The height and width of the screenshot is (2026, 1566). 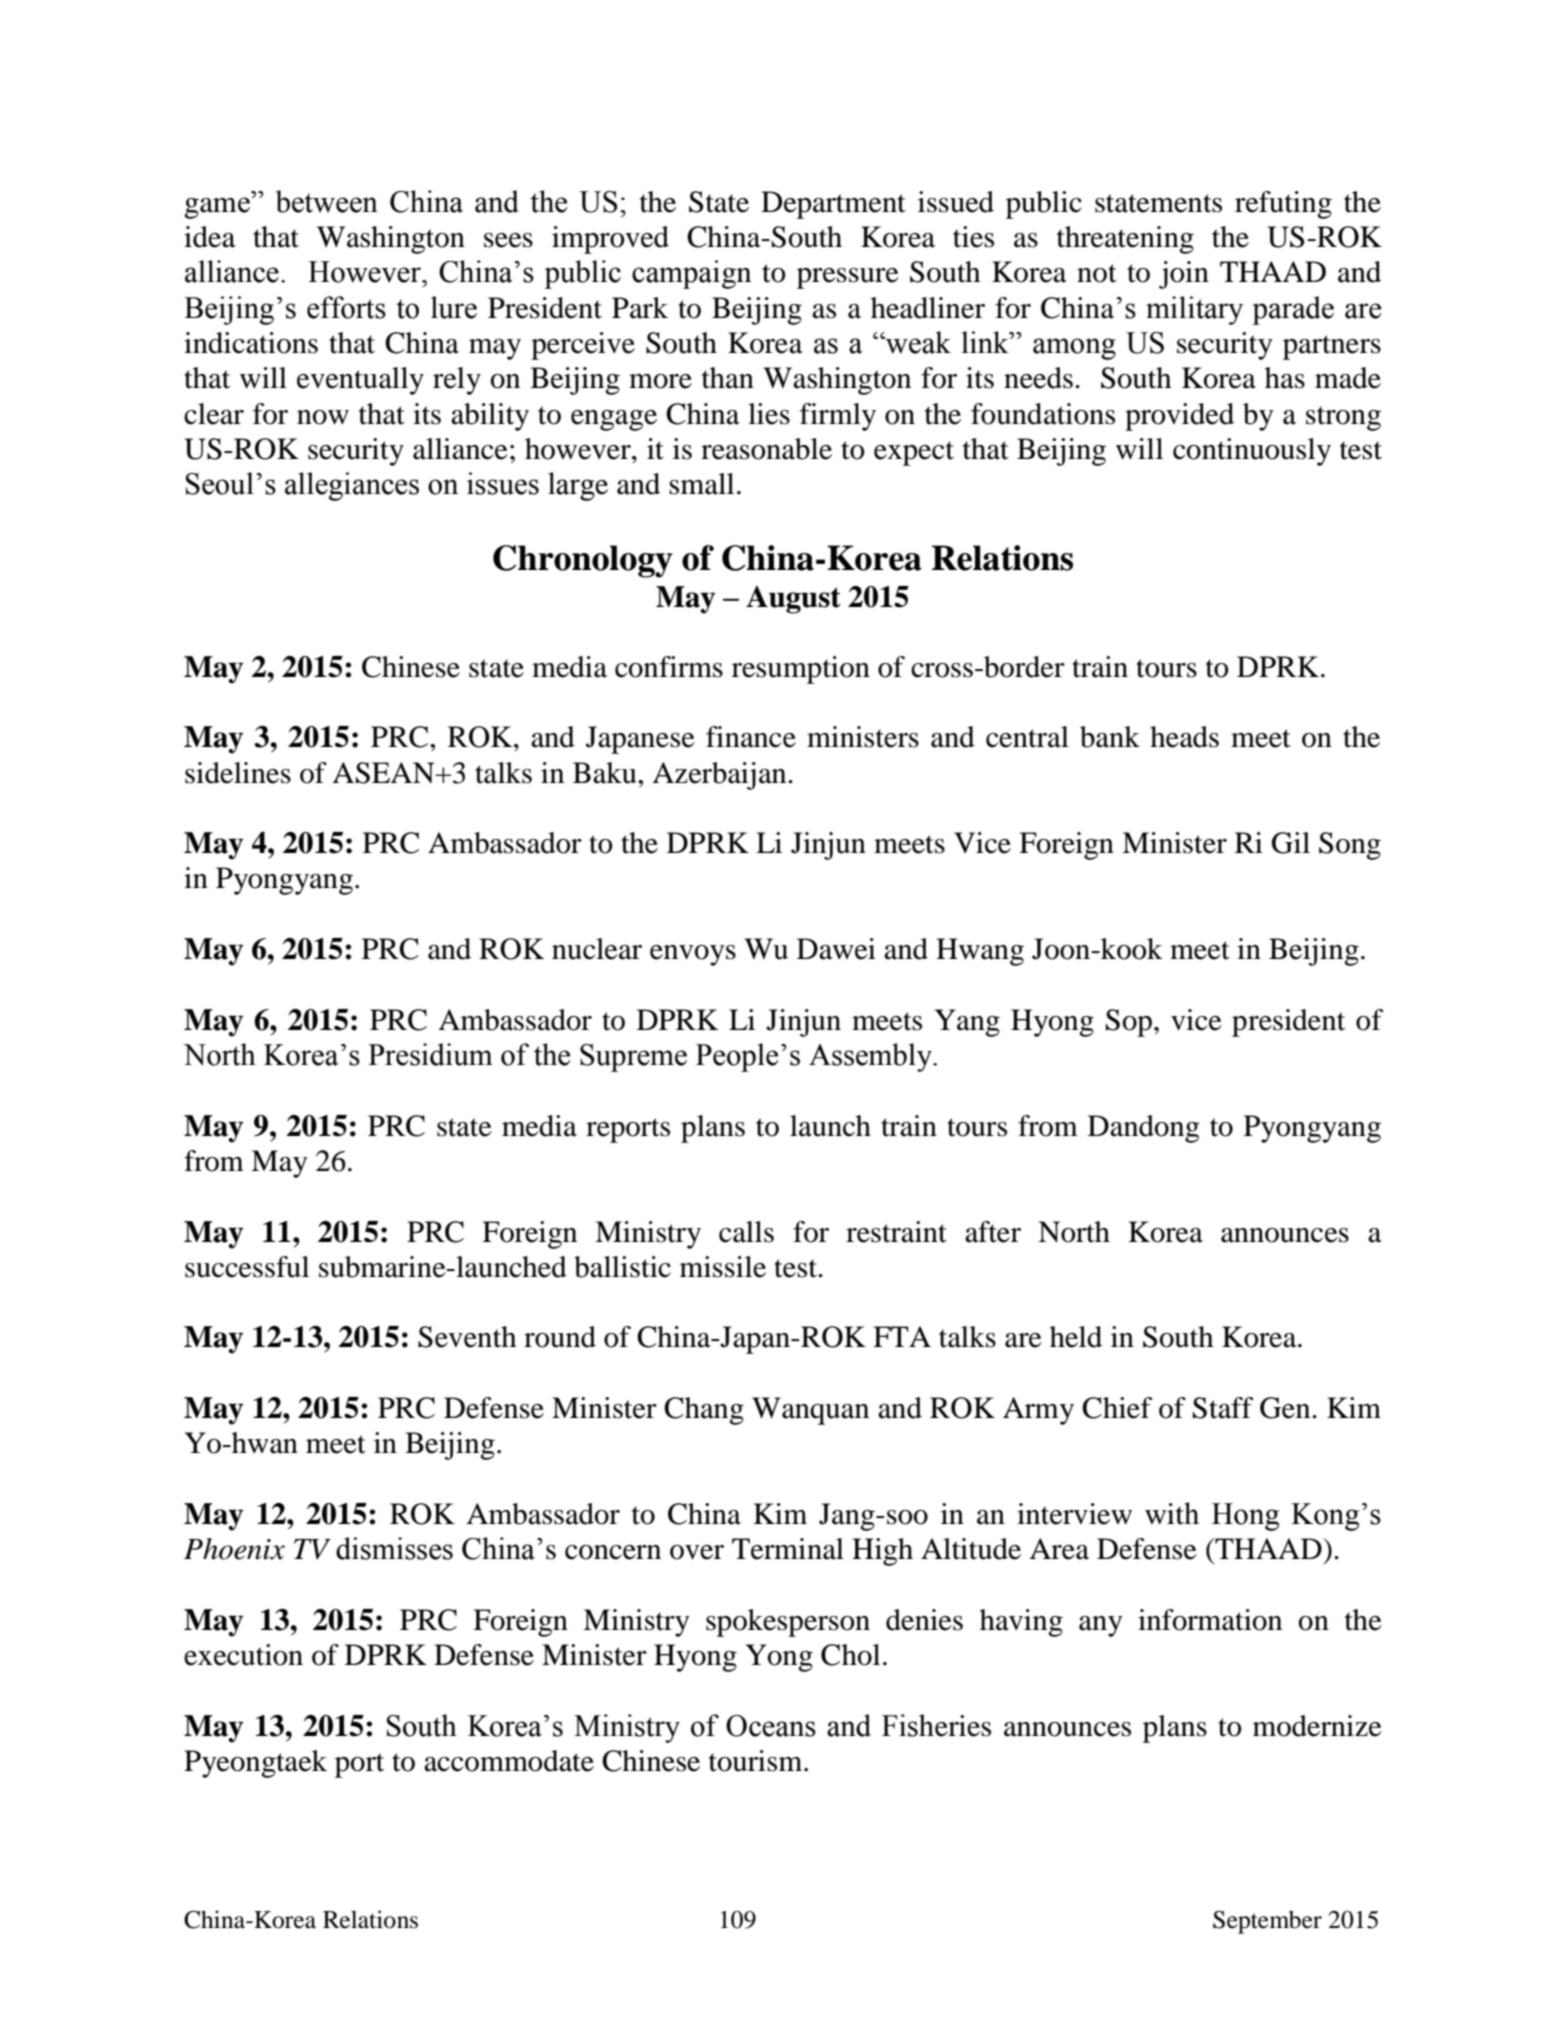 What do you see at coordinates (757, 1761) in the screenshot?
I see `tourism` at bounding box center [757, 1761].
